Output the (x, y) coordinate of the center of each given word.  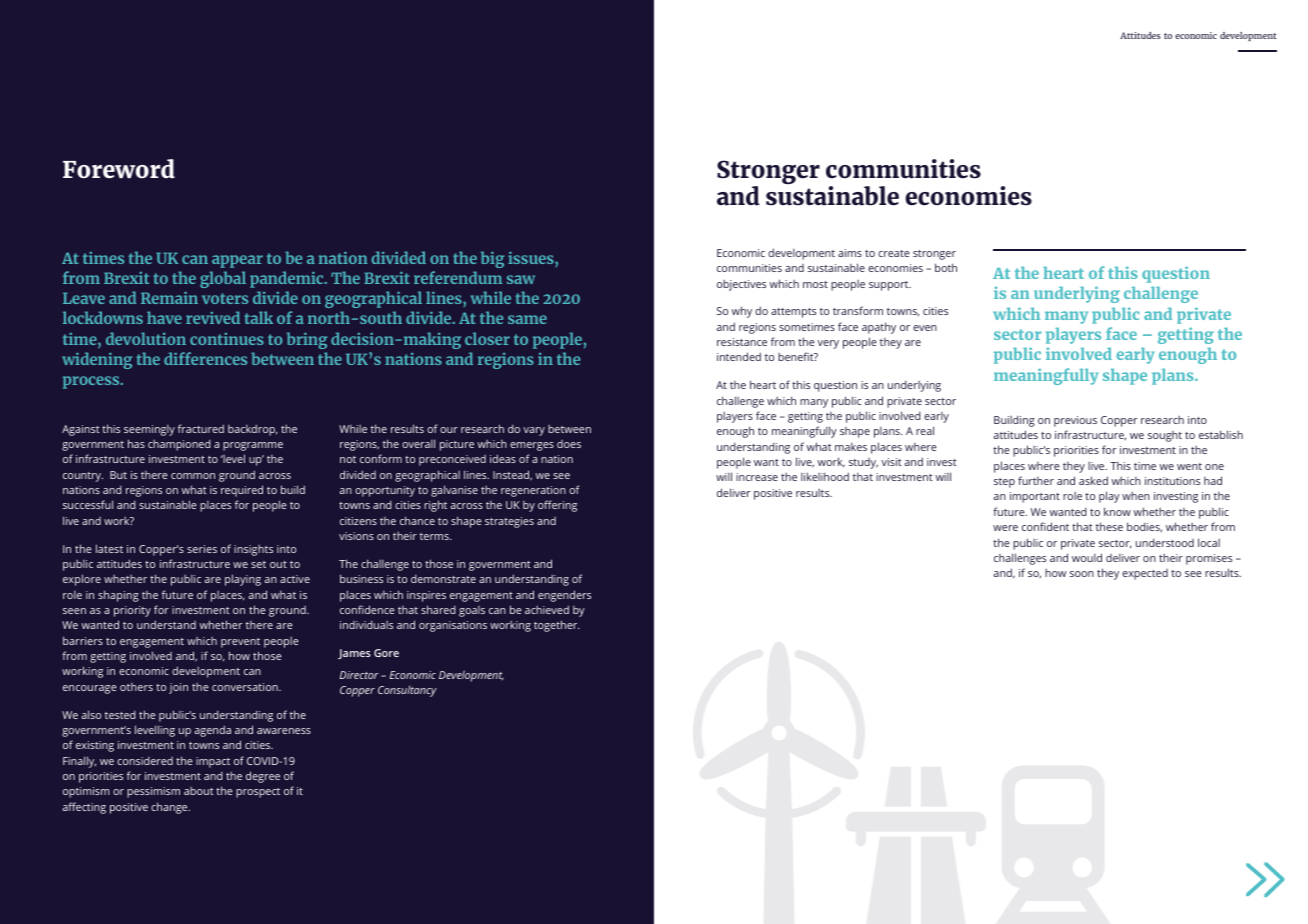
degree (263, 777)
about (199, 791)
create (894, 253)
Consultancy (407, 691)
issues (532, 257)
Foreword (119, 169)
